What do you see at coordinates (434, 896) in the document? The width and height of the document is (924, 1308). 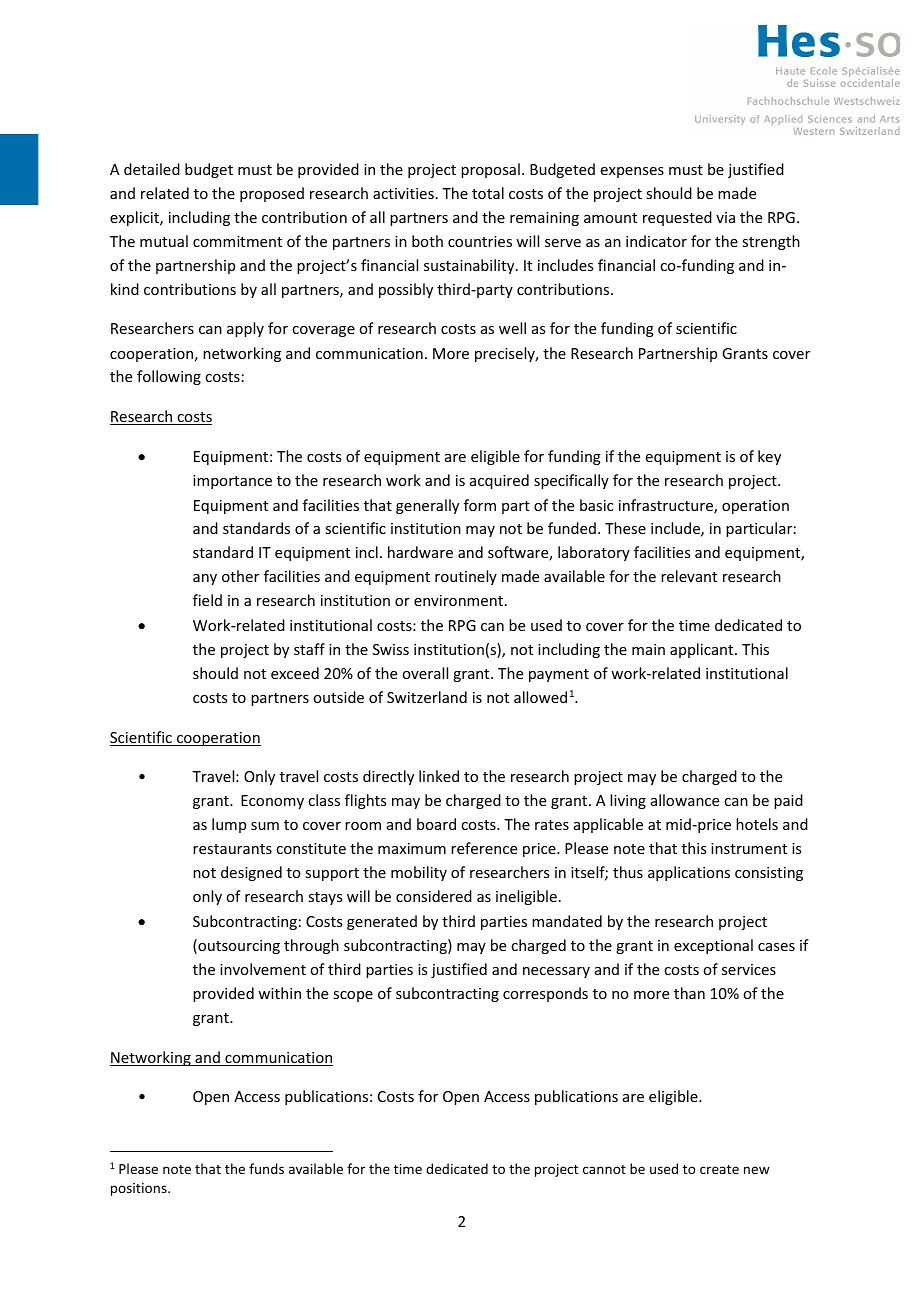 I see `considered` at bounding box center [434, 896].
